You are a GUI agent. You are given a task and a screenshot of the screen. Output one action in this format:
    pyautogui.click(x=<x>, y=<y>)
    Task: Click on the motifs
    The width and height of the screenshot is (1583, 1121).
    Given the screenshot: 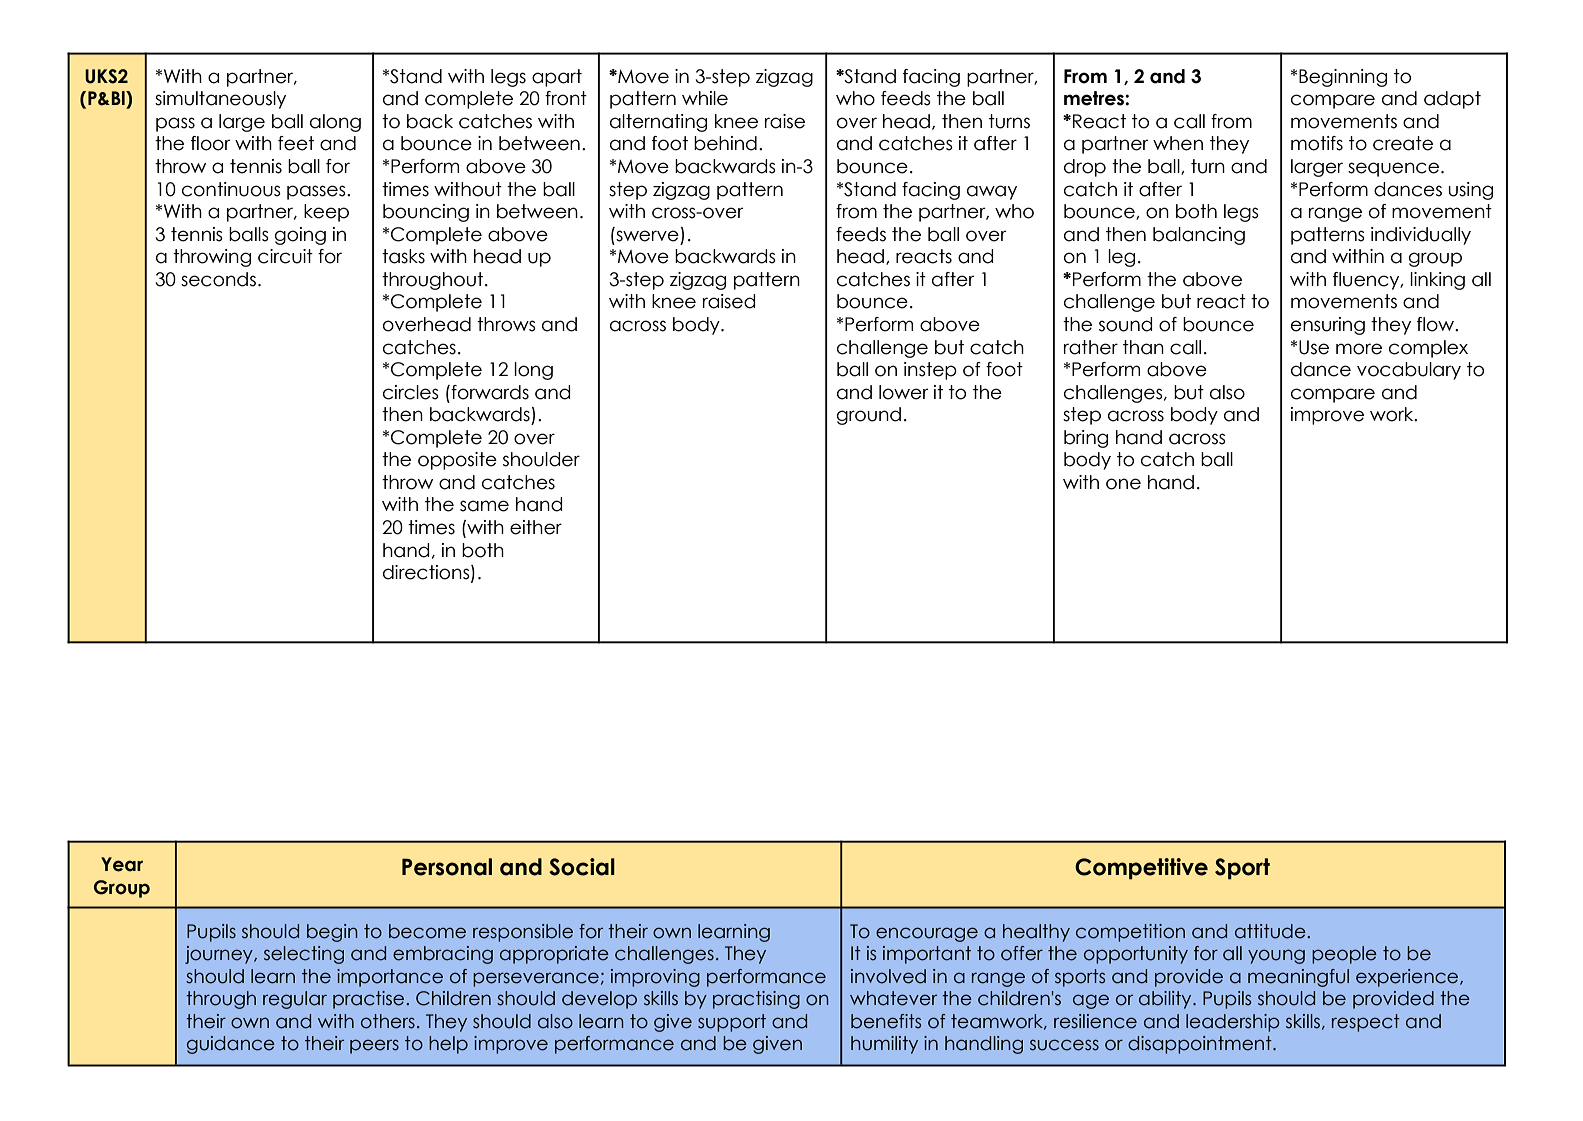 What is the action you would take?
    pyautogui.click(x=1317, y=143)
